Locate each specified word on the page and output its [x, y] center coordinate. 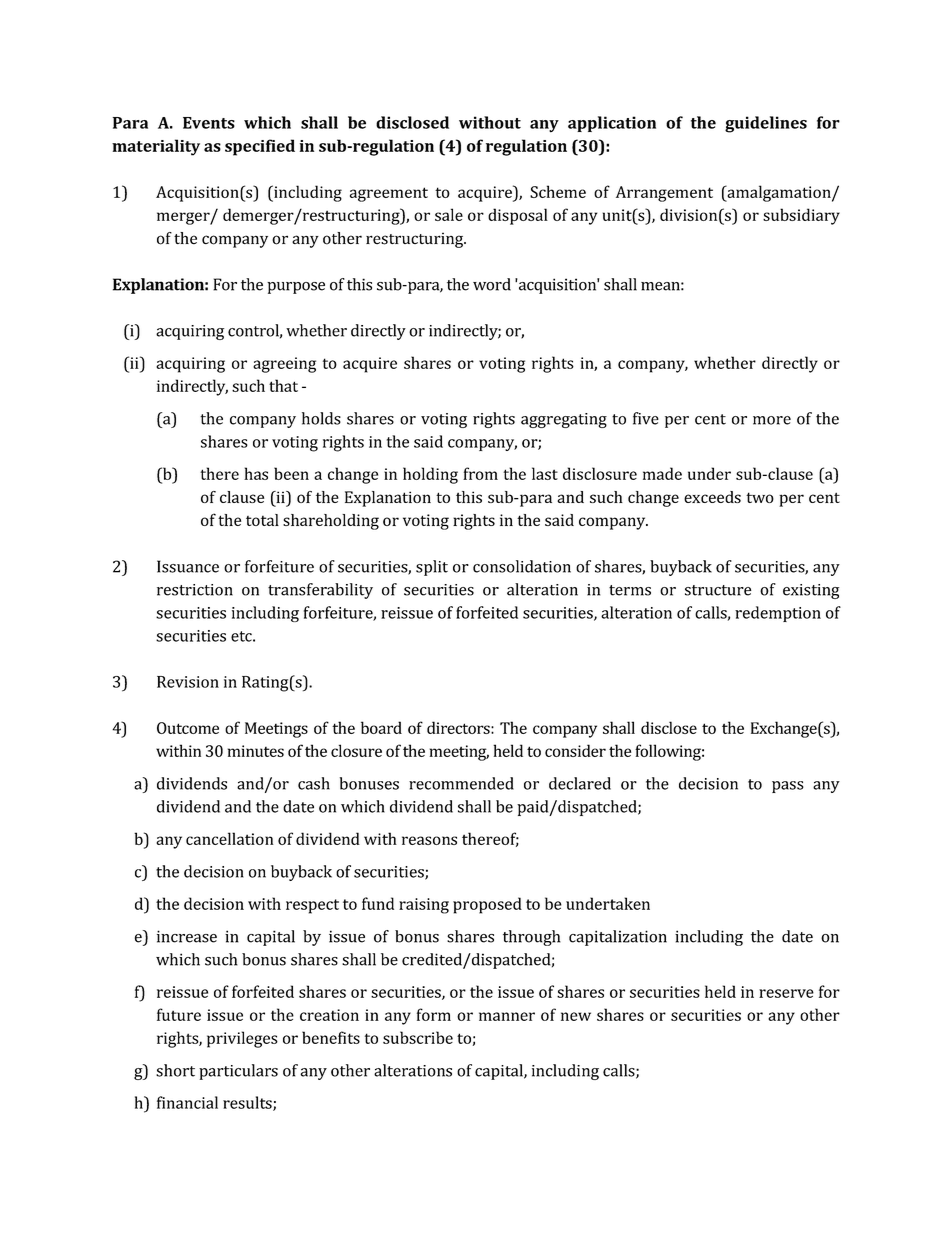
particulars [238, 1072]
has [256, 473]
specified [260, 147]
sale [449, 214]
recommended [461, 783]
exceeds [712, 497]
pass [788, 787]
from [480, 473]
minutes [256, 751]
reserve [786, 993]
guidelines [766, 124]
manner [507, 1016]
